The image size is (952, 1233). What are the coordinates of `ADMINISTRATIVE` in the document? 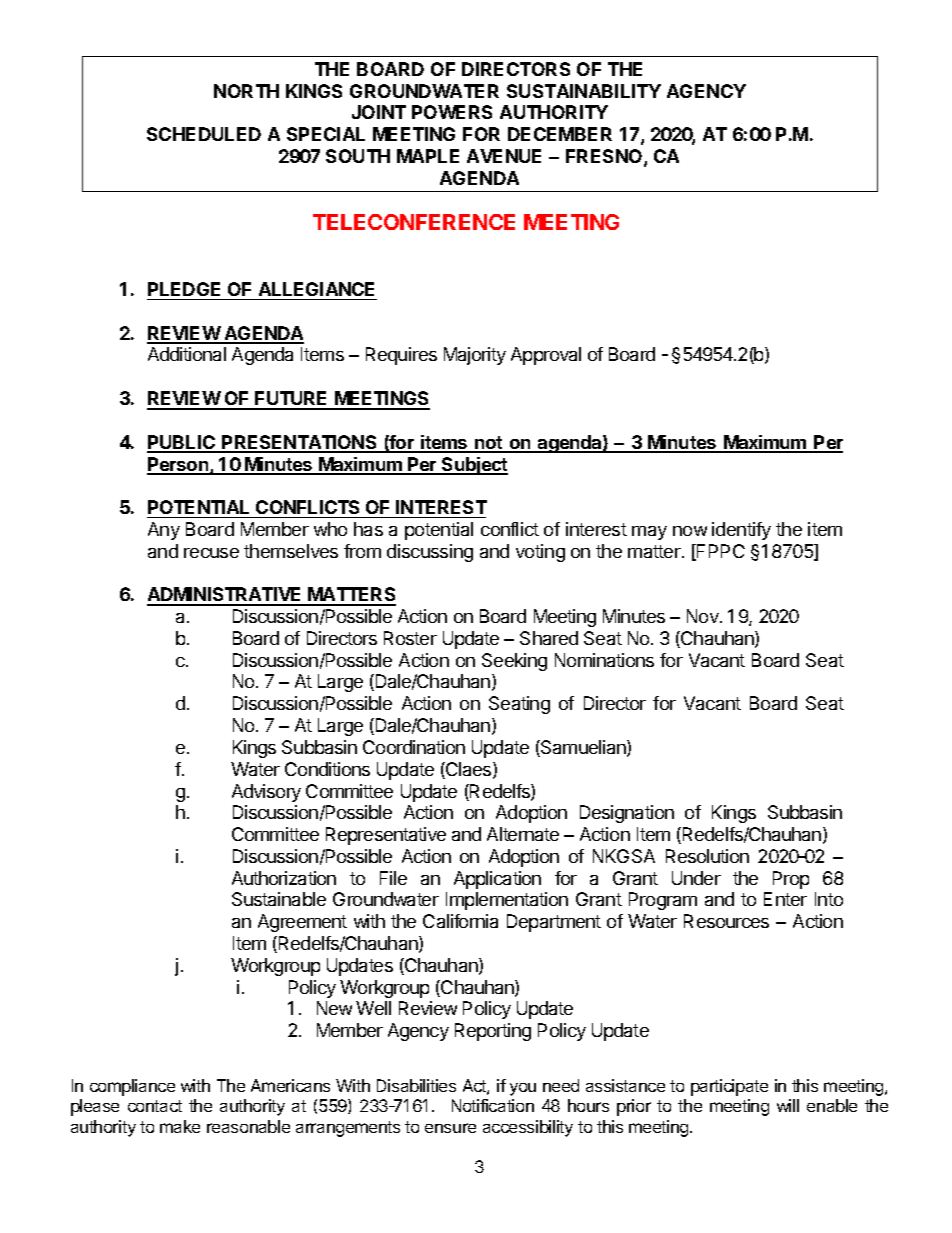 It's located at (226, 596).
